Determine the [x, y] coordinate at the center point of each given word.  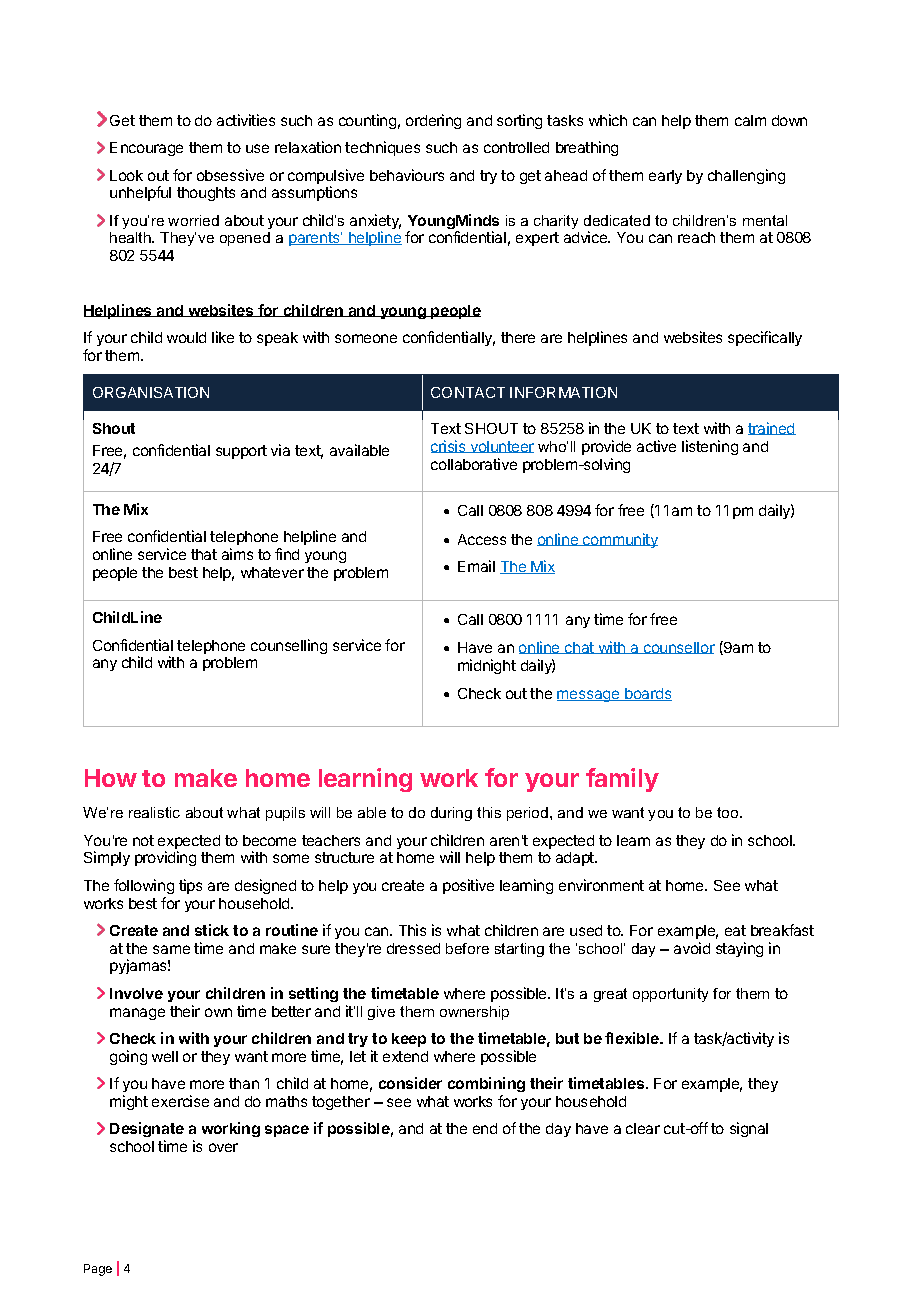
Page [98, 1270]
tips [190, 886]
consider [410, 1083]
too [729, 812]
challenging [746, 176]
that [204, 554]
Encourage [146, 149]
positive [468, 886]
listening [710, 447]
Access [482, 539]
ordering [433, 121]
